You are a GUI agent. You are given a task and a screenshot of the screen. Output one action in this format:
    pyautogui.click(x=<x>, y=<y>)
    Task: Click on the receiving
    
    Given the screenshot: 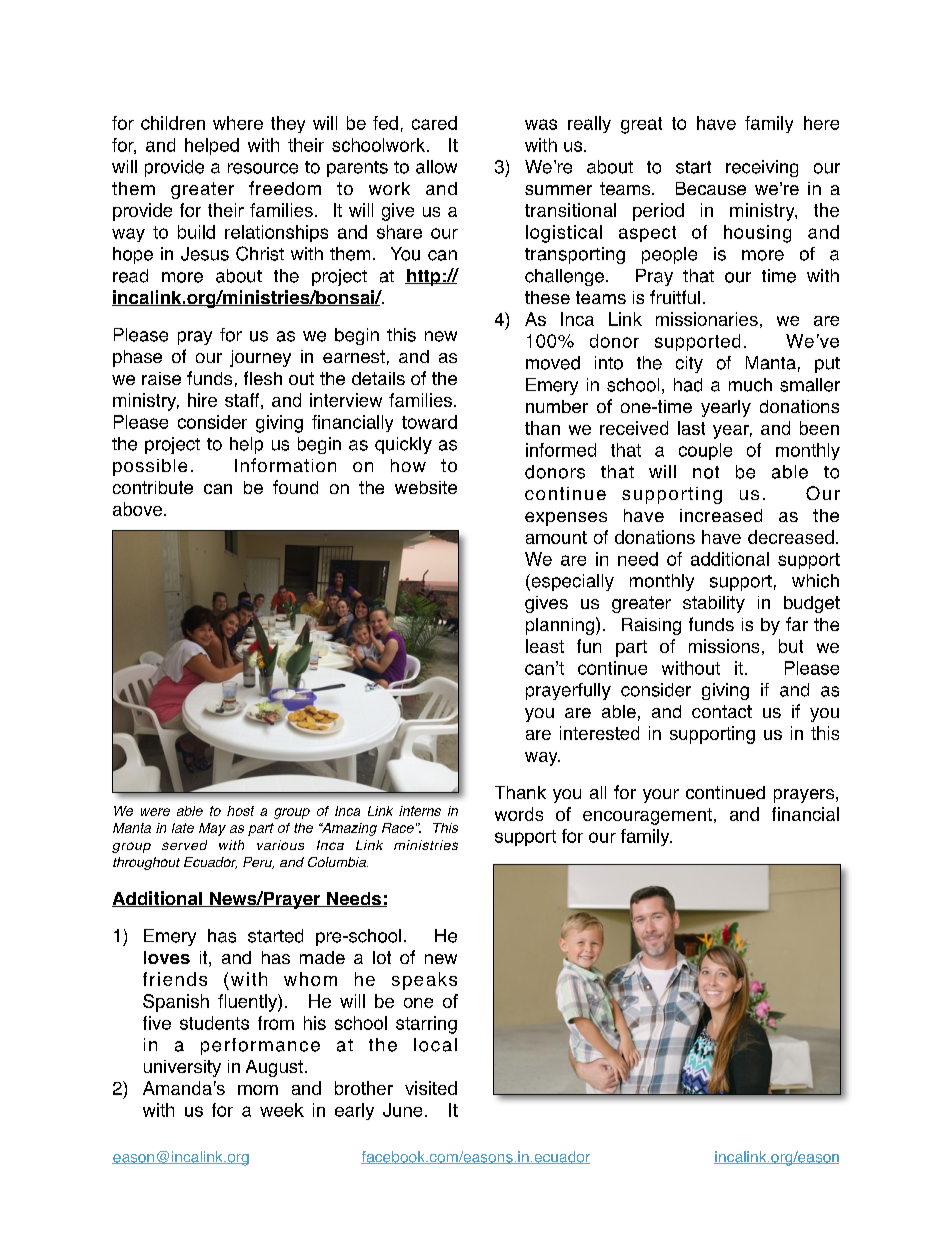 What is the action you would take?
    pyautogui.click(x=762, y=168)
